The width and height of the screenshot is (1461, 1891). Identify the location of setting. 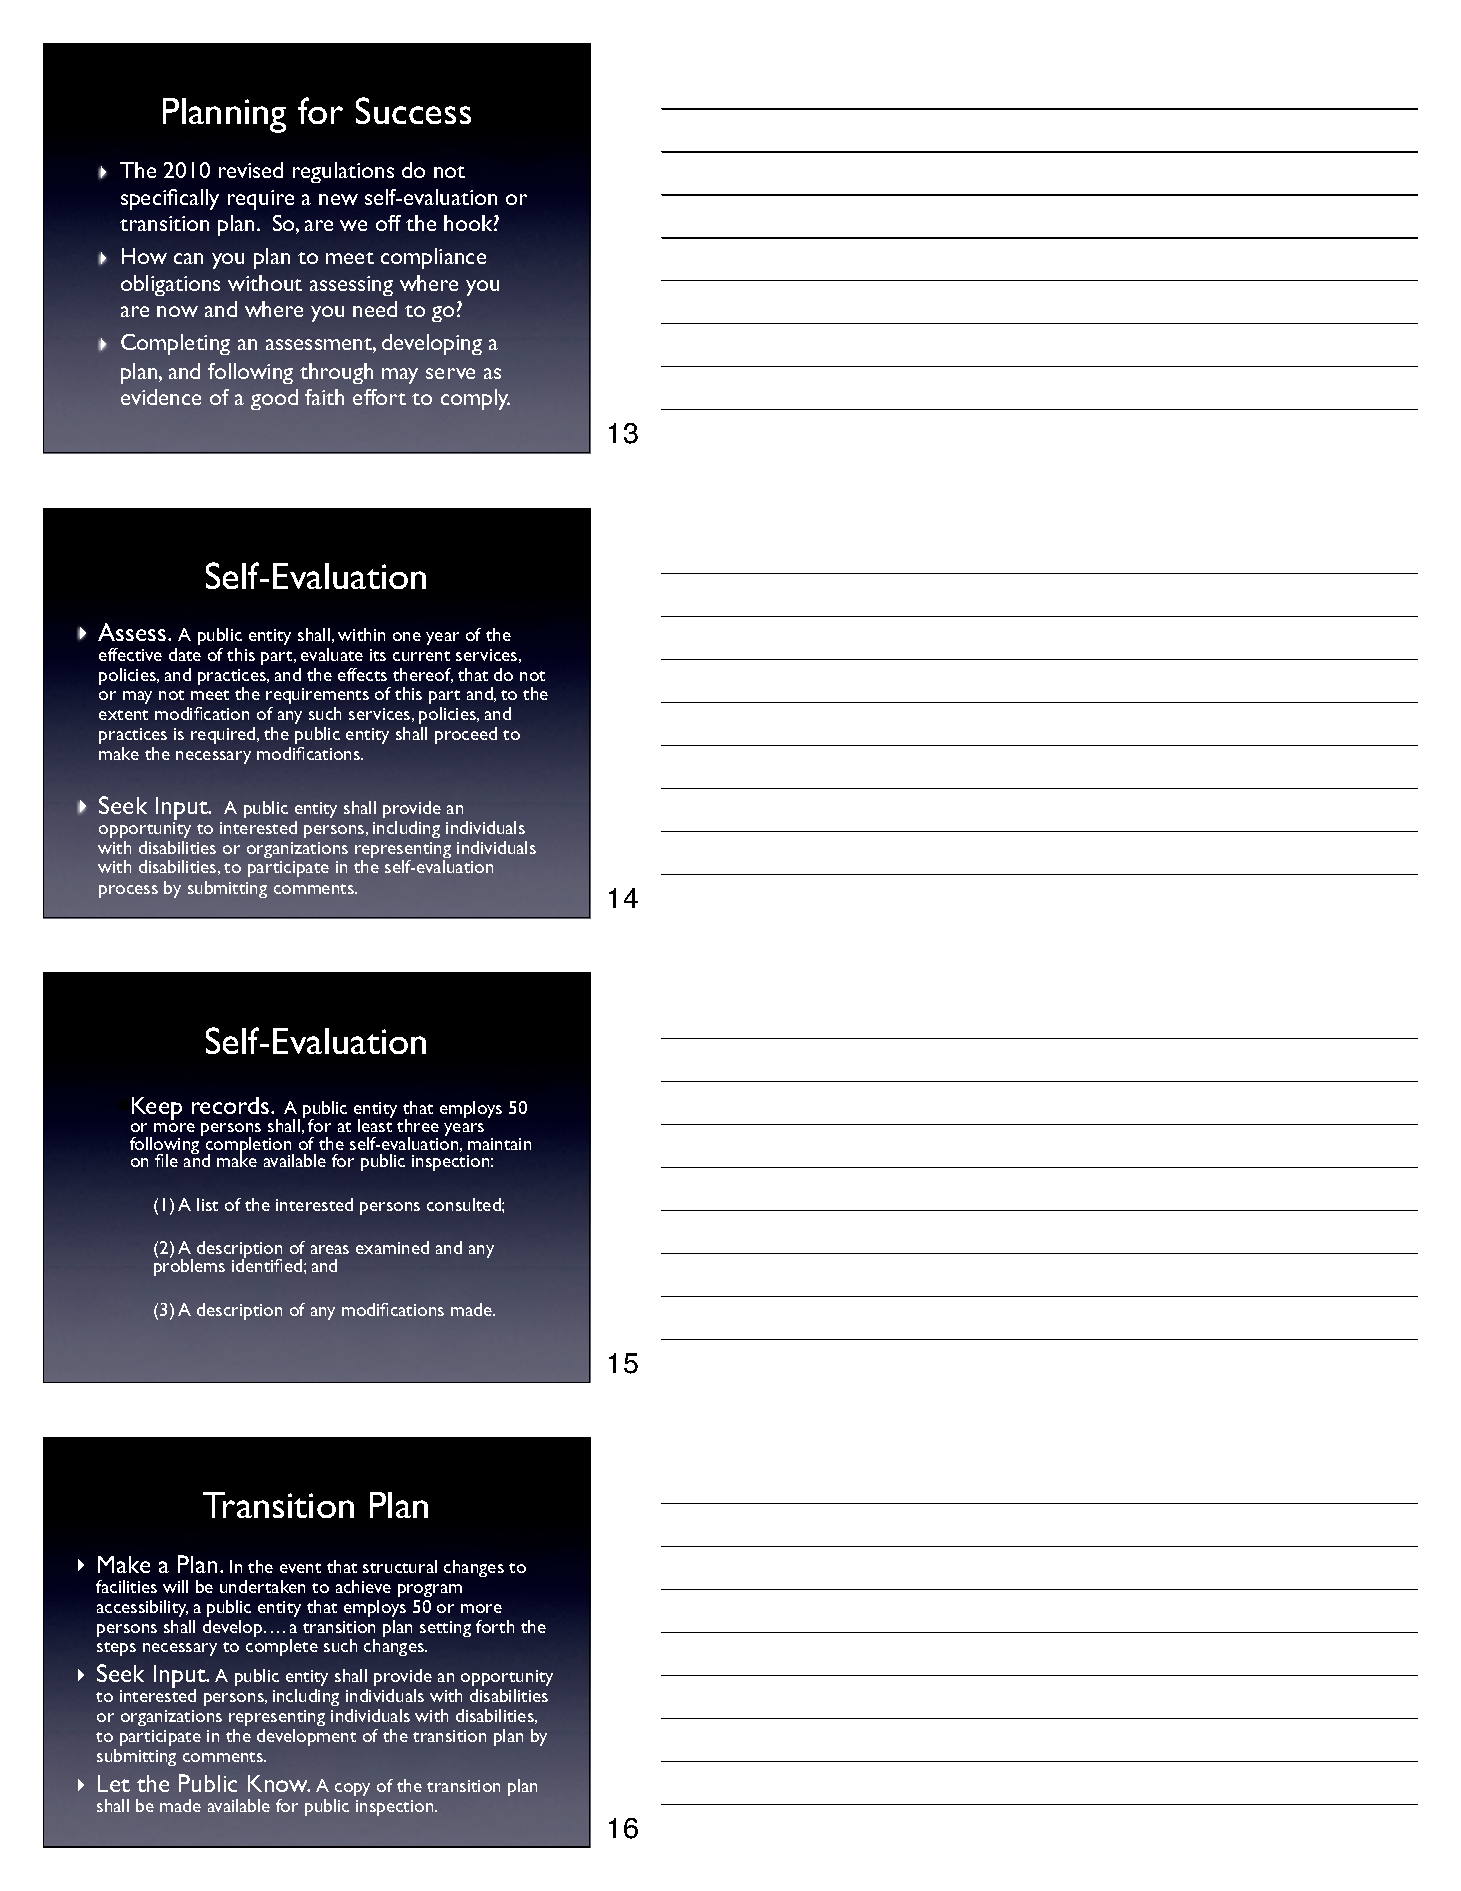
(445, 1629).
